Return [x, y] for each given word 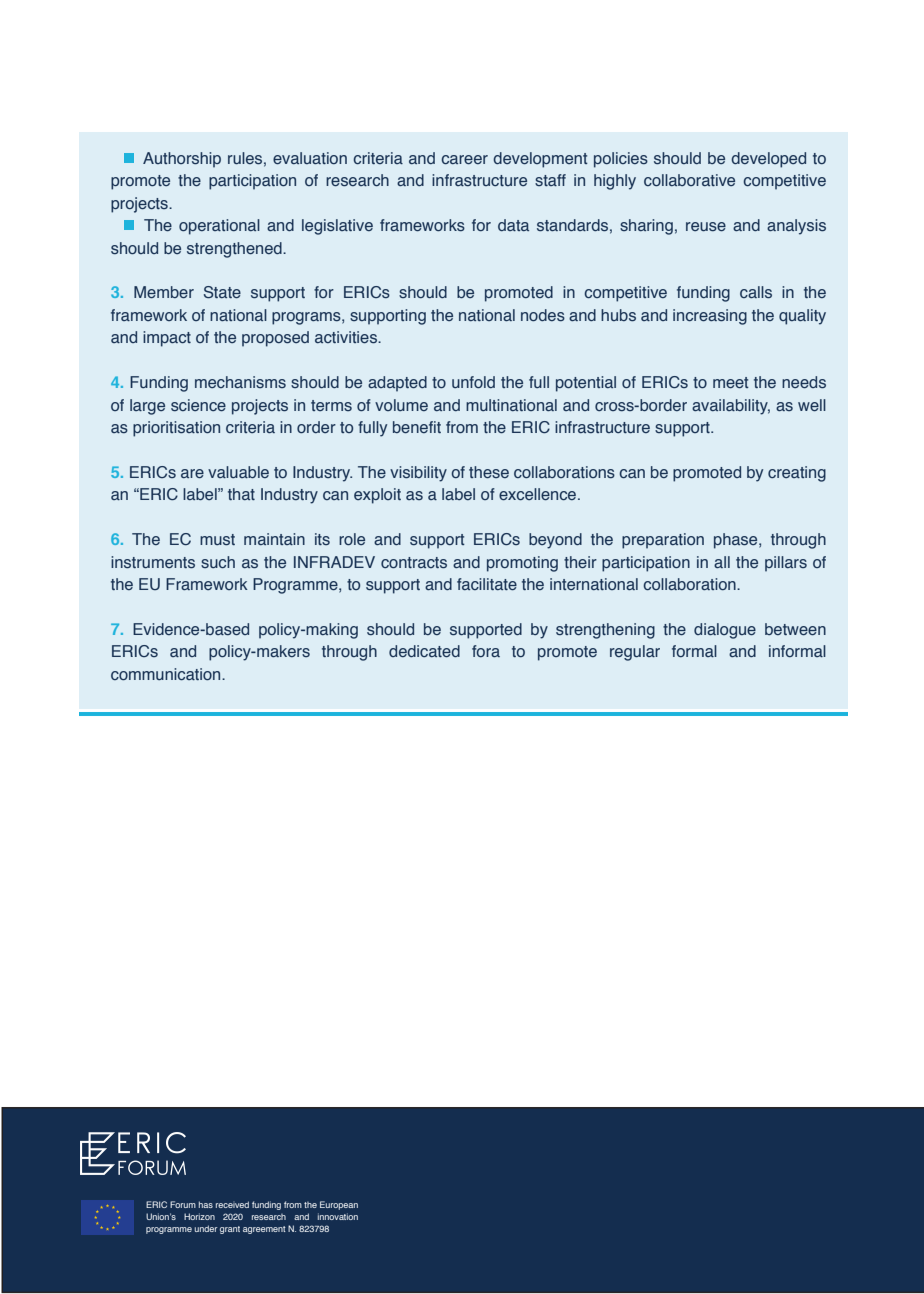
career [464, 159]
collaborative [689, 180]
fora [486, 651]
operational [219, 227]
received [232, 1204]
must [217, 539]
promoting [522, 564]
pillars [786, 564]
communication [167, 674]
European [339, 1205]
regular [635, 653]
